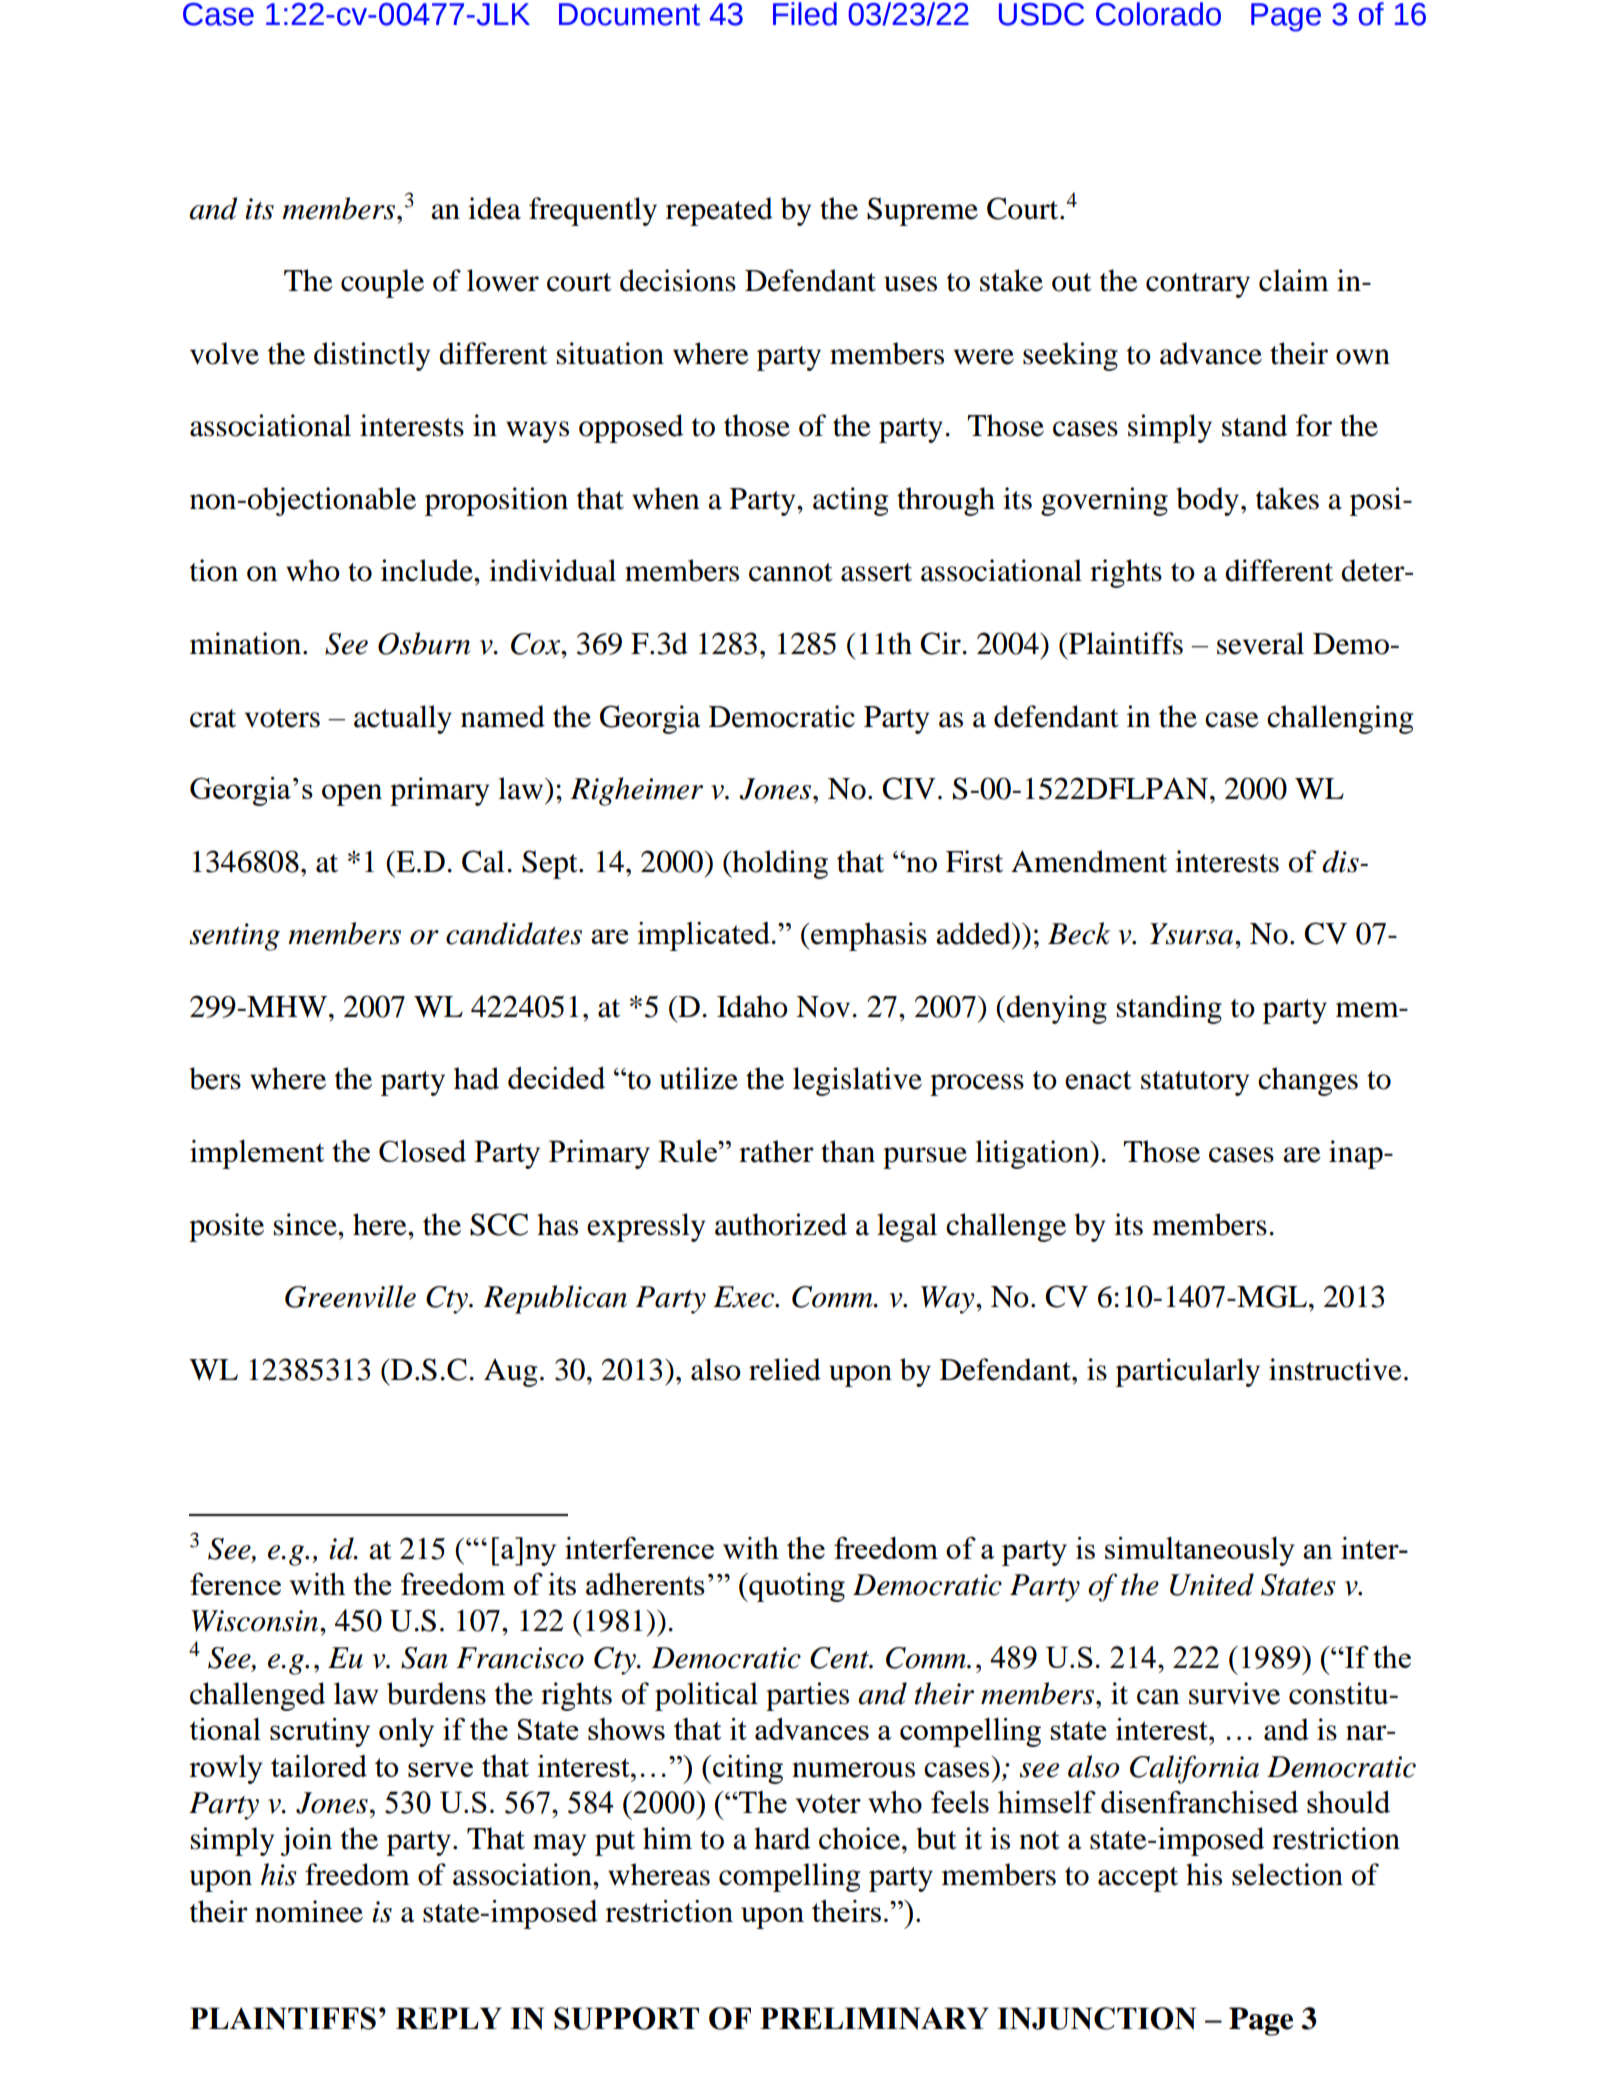  What do you see at coordinates (449, 2018) in the page?
I see `REPLY` at bounding box center [449, 2018].
